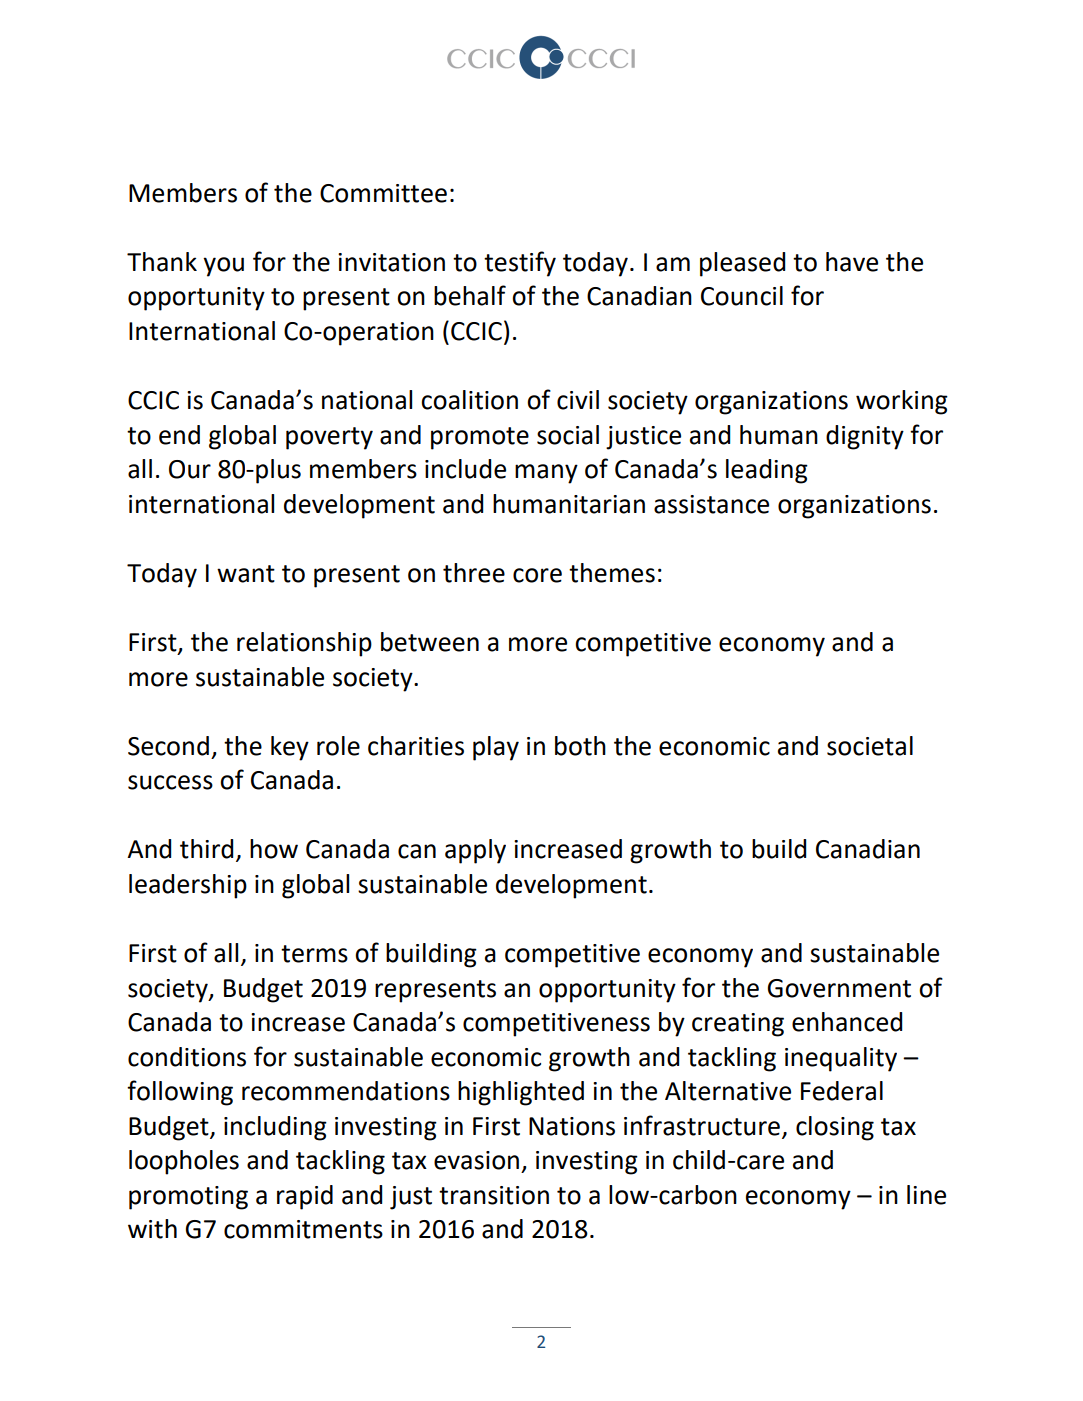  I want to click on you, so click(223, 267).
